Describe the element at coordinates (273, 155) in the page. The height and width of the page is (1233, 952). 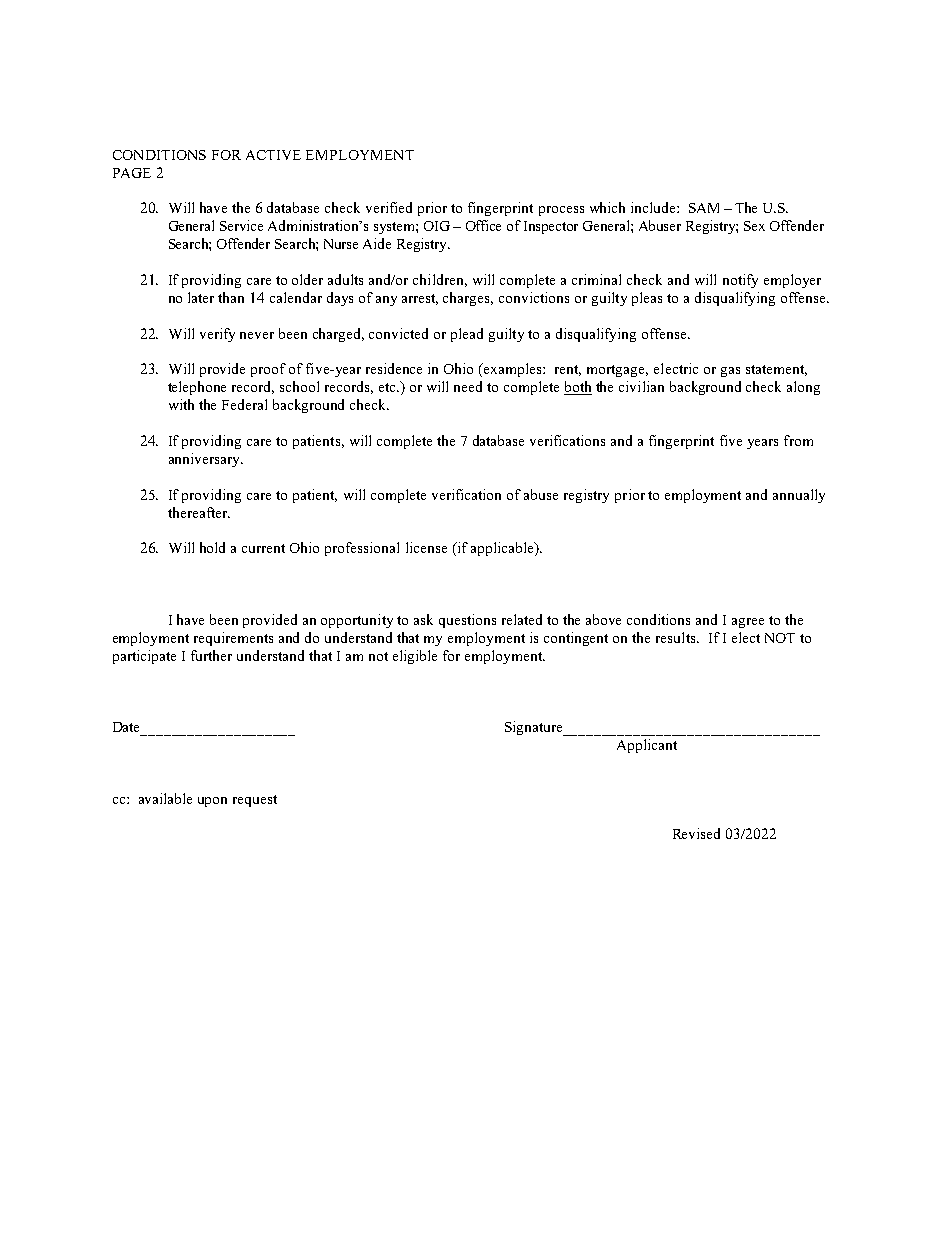
I see `ACTIVE` at that location.
